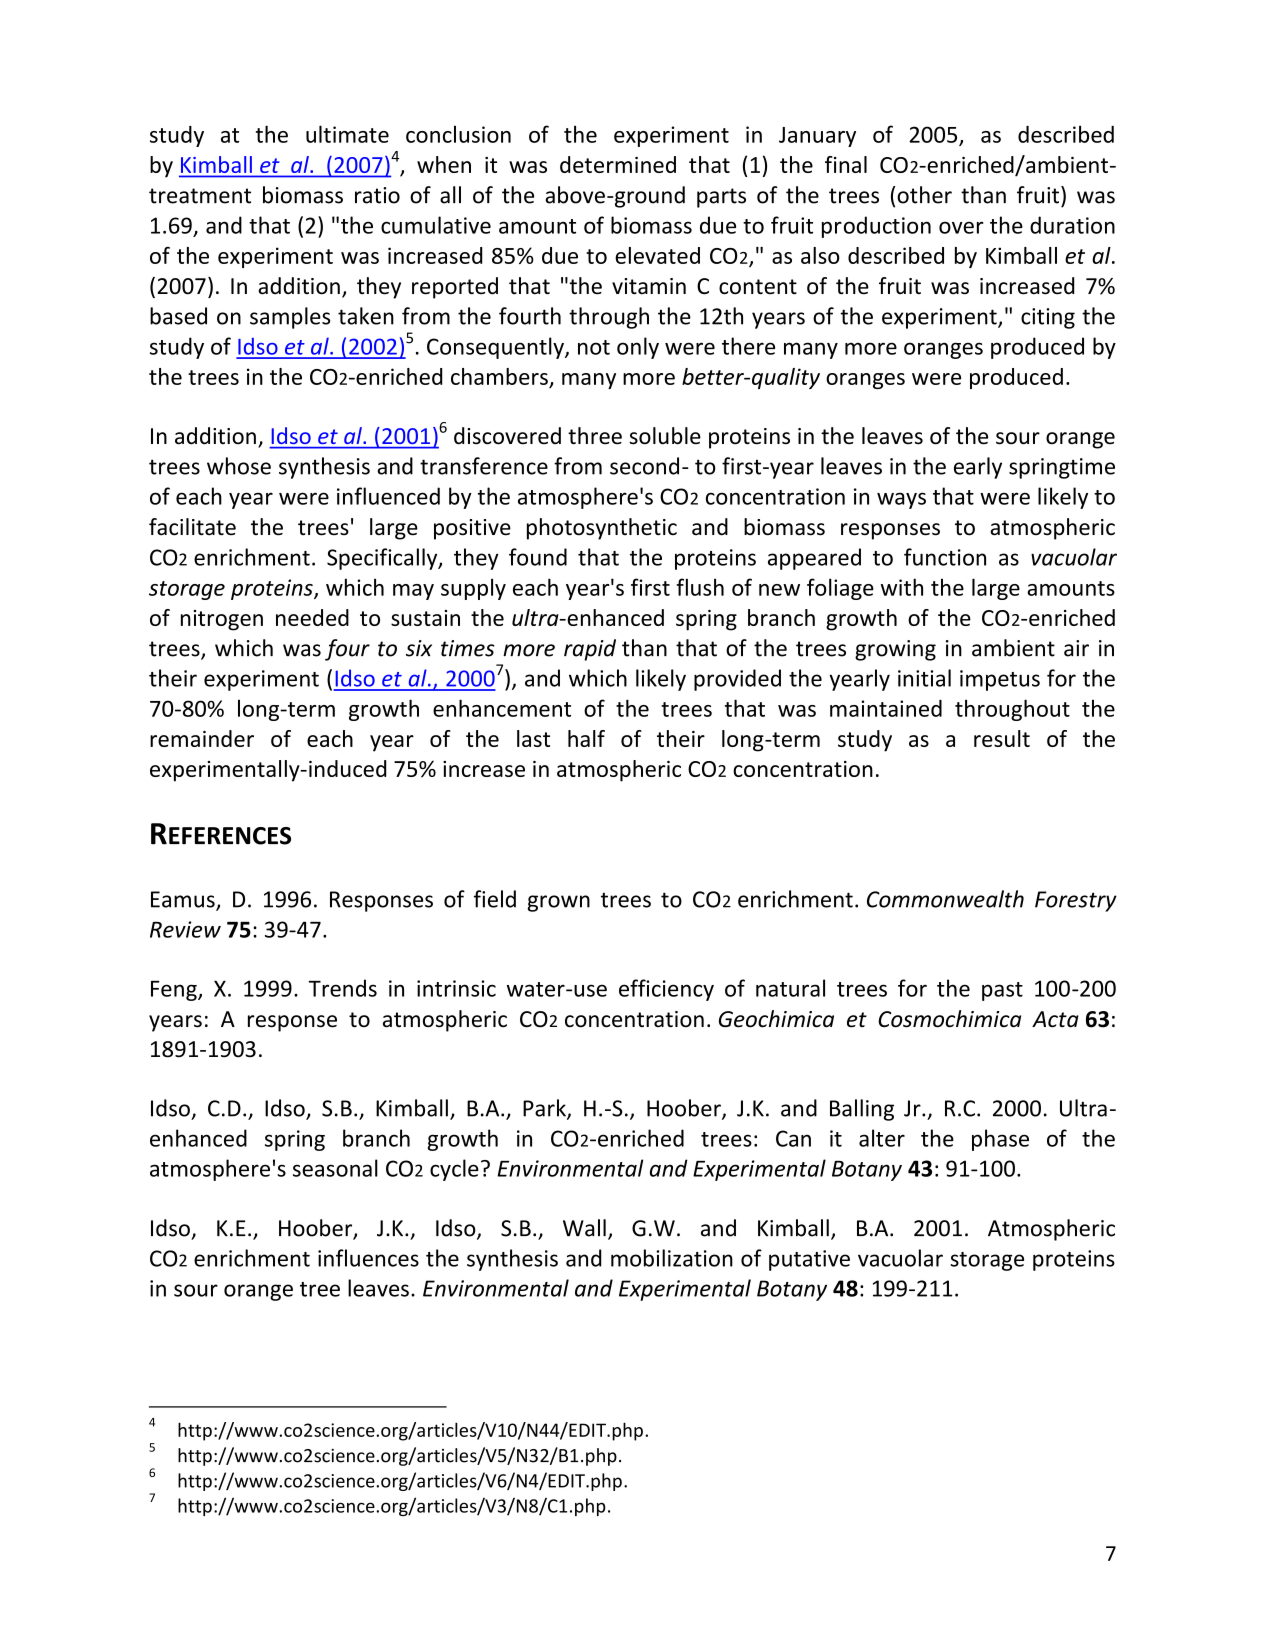 Image resolution: width=1265 pixels, height=1637 pixels. What do you see at coordinates (368, 1258) in the document?
I see `influences` at bounding box center [368, 1258].
